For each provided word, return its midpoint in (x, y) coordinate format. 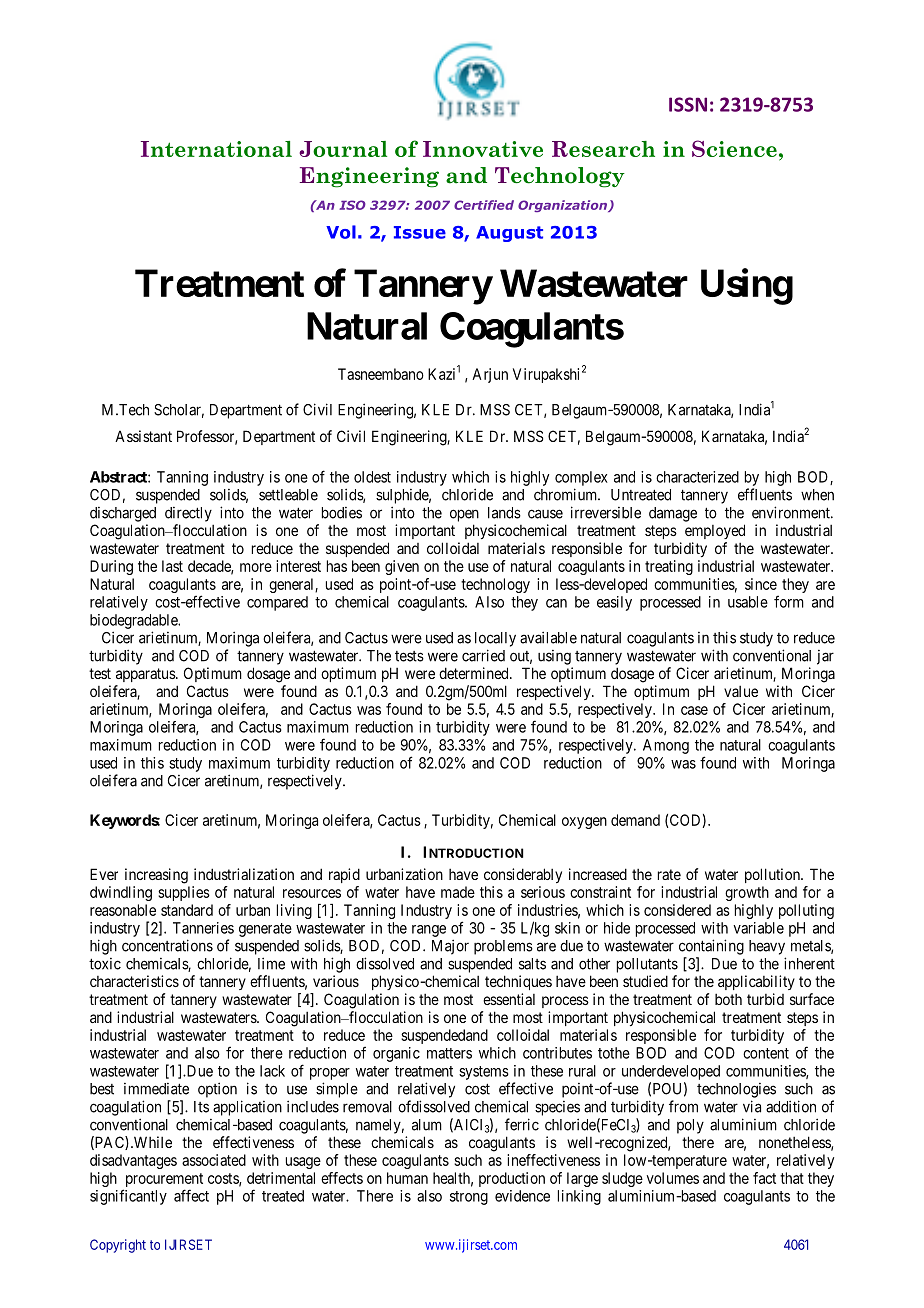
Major (450, 947)
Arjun (490, 375)
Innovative (483, 149)
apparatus (146, 675)
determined (475, 673)
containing (711, 947)
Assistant (143, 436)
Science (734, 148)
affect (191, 1195)
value (741, 691)
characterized (697, 477)
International (216, 149)
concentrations (167, 945)
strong (469, 1198)
